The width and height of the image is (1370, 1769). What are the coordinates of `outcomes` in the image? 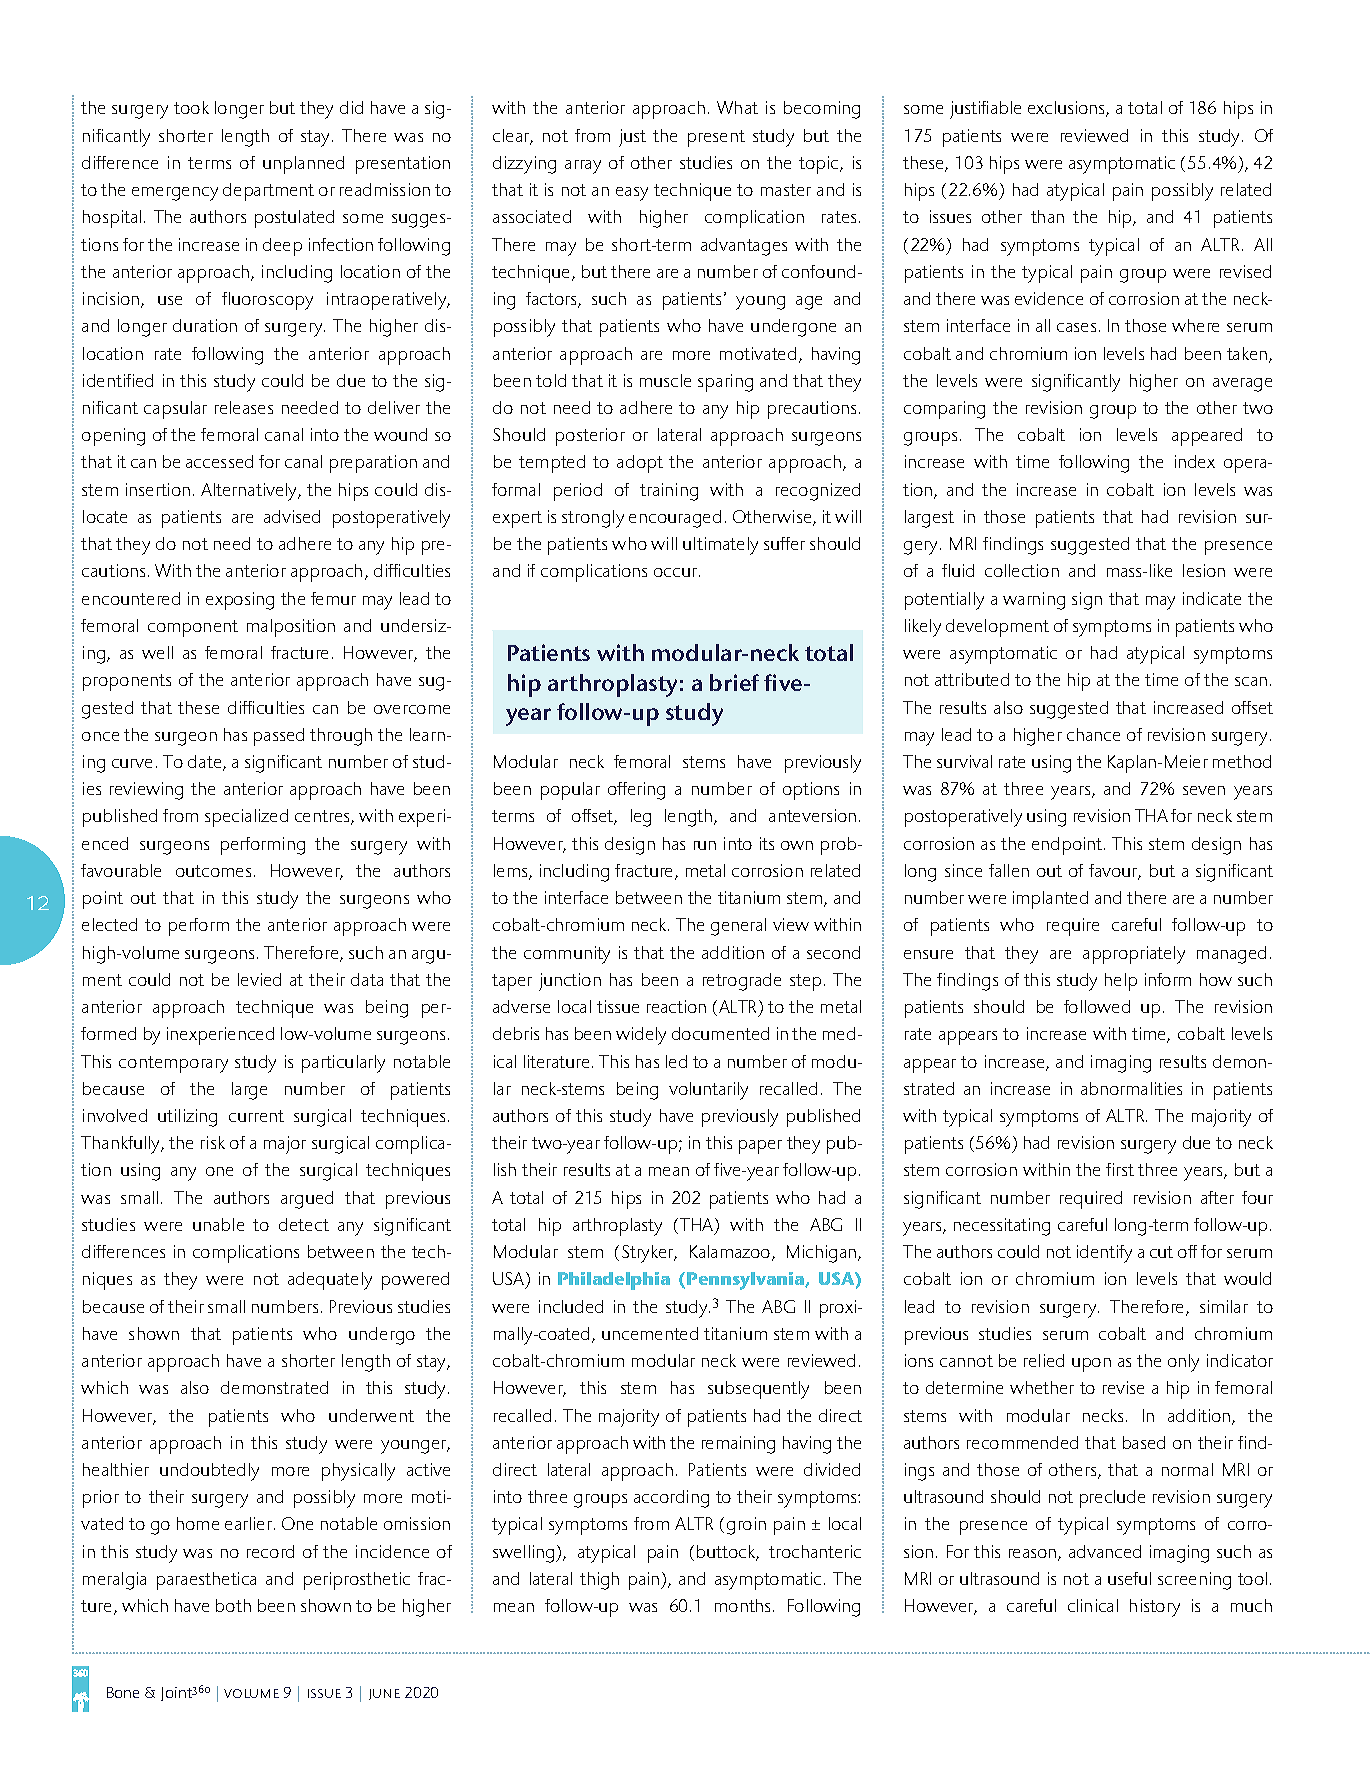 It's located at (213, 871).
